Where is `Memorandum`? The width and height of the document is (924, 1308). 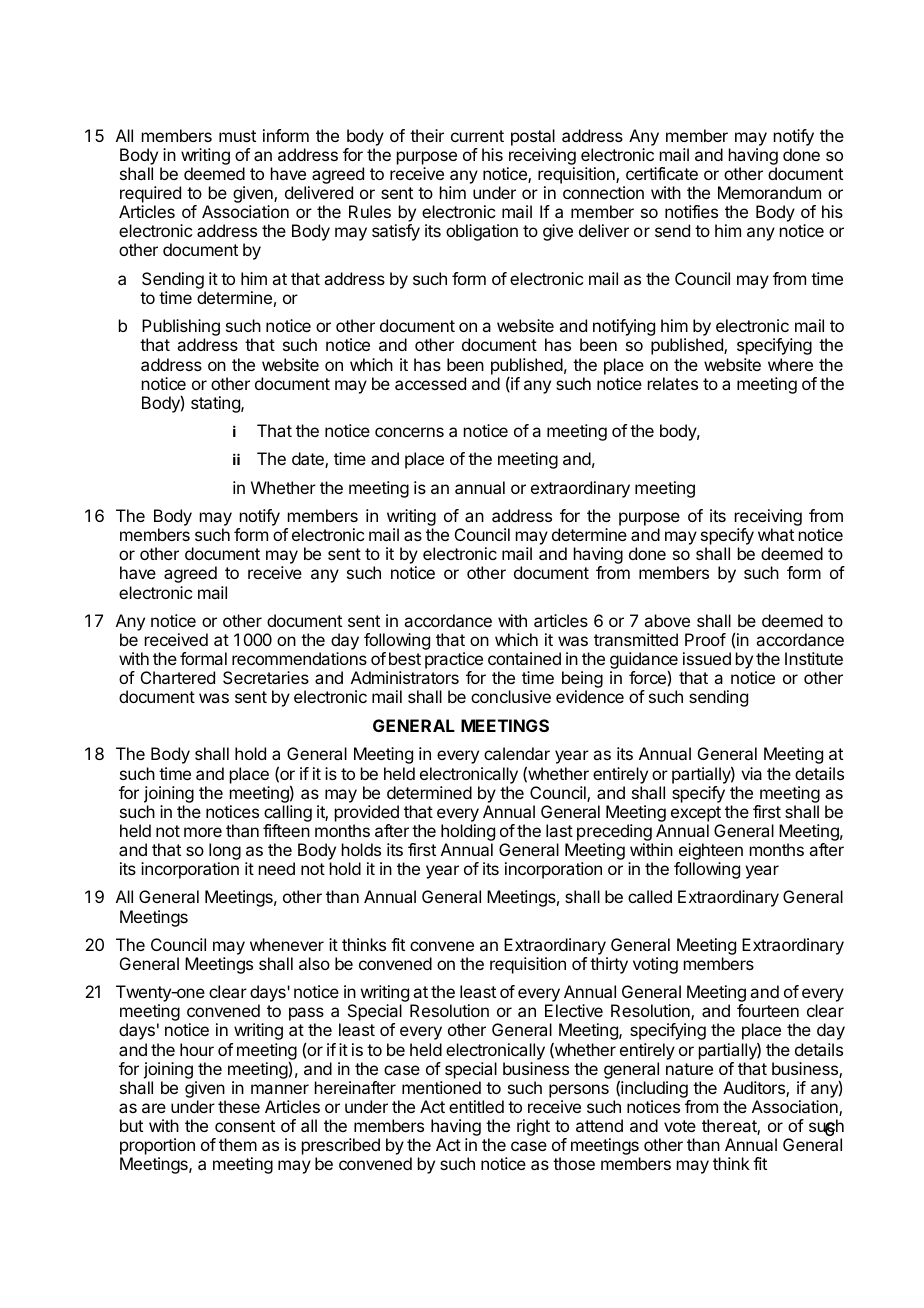 Memorandum is located at coordinates (769, 192).
